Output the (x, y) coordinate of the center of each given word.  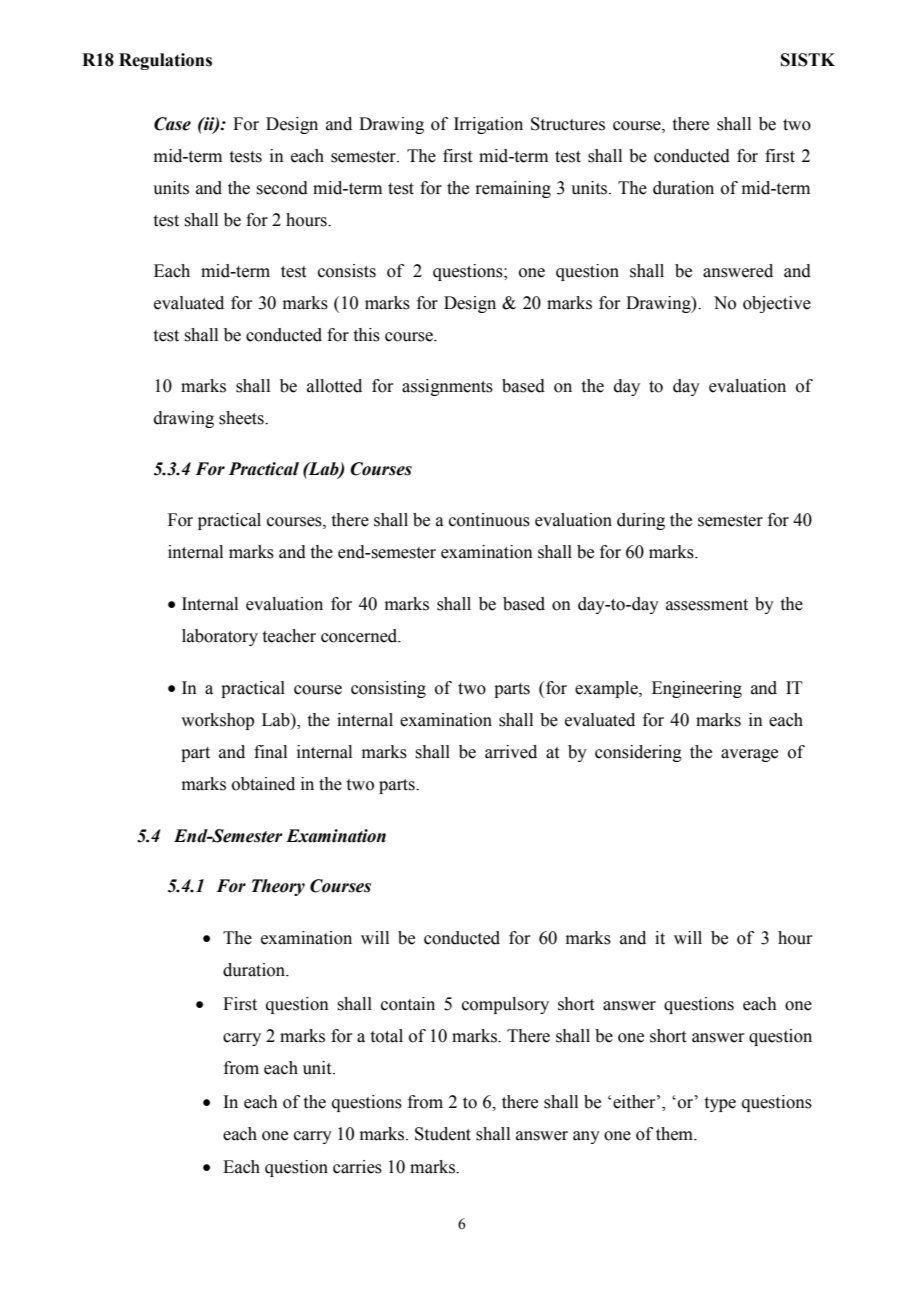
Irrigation (488, 125)
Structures (568, 124)
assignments (447, 387)
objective (777, 304)
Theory (278, 887)
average (749, 755)
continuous (489, 520)
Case (172, 124)
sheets (242, 418)
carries (357, 1167)
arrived (511, 752)
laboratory (220, 637)
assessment (707, 605)
